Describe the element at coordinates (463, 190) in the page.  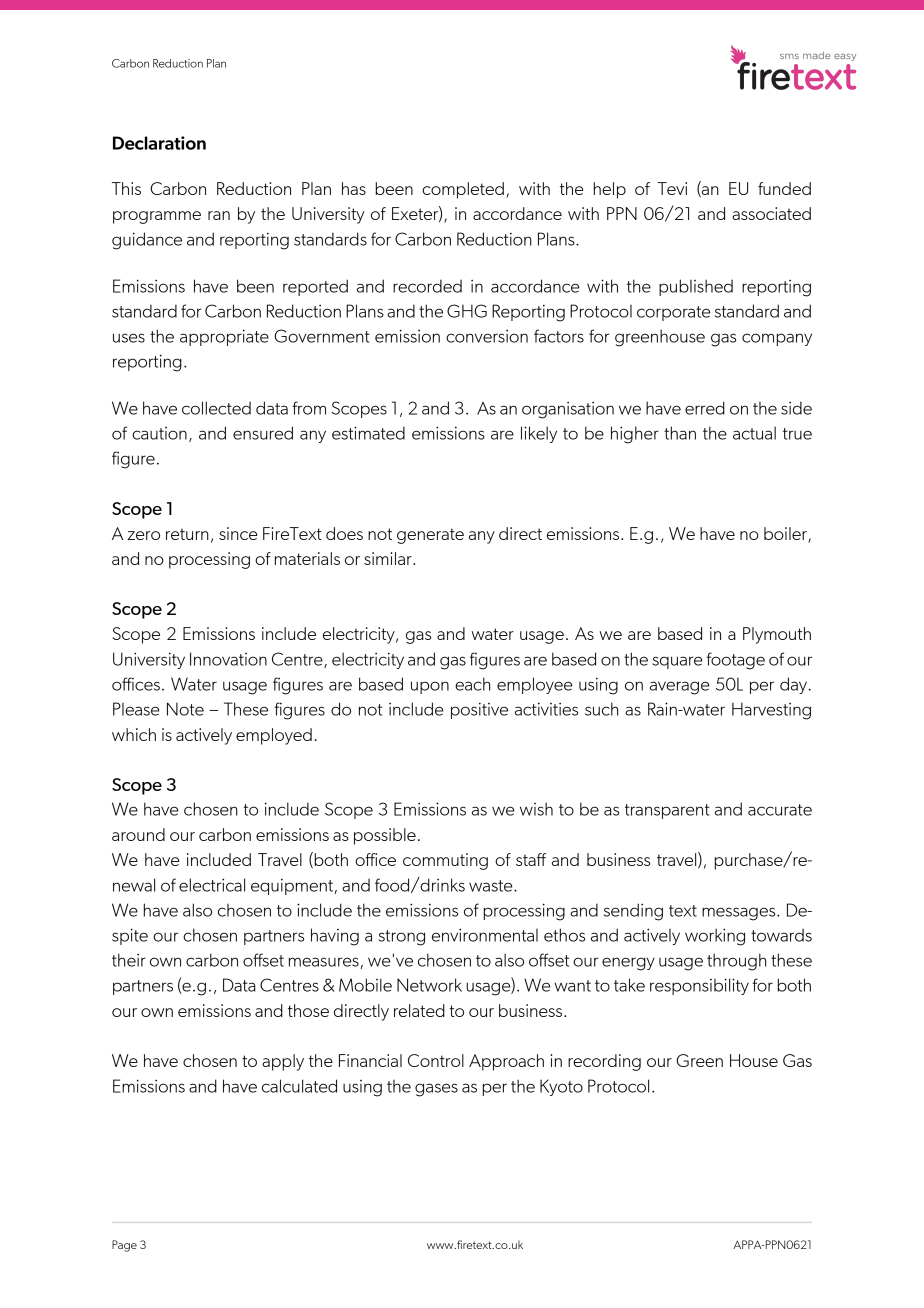
I see `completed` at that location.
